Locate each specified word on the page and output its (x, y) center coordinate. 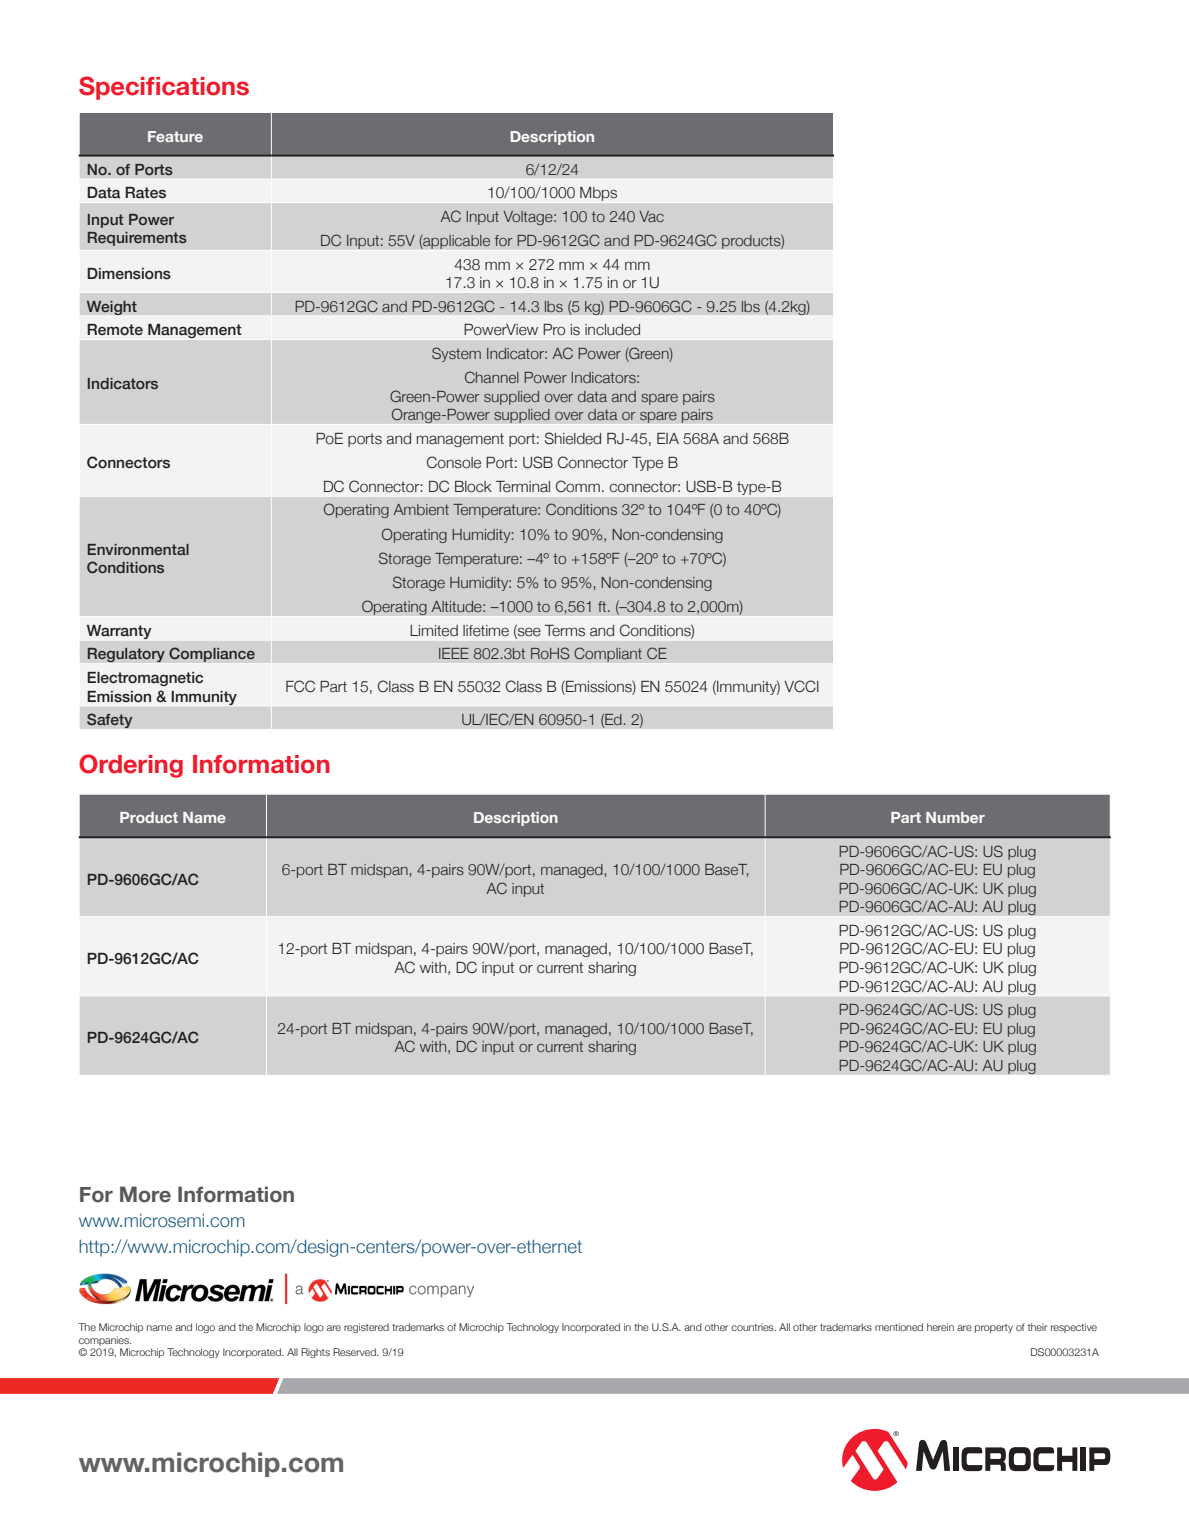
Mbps (598, 194)
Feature (175, 136)
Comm (578, 486)
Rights (315, 1353)
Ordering (131, 766)
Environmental (138, 549)
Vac (651, 216)
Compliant (608, 654)
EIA (668, 438)
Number (955, 817)
